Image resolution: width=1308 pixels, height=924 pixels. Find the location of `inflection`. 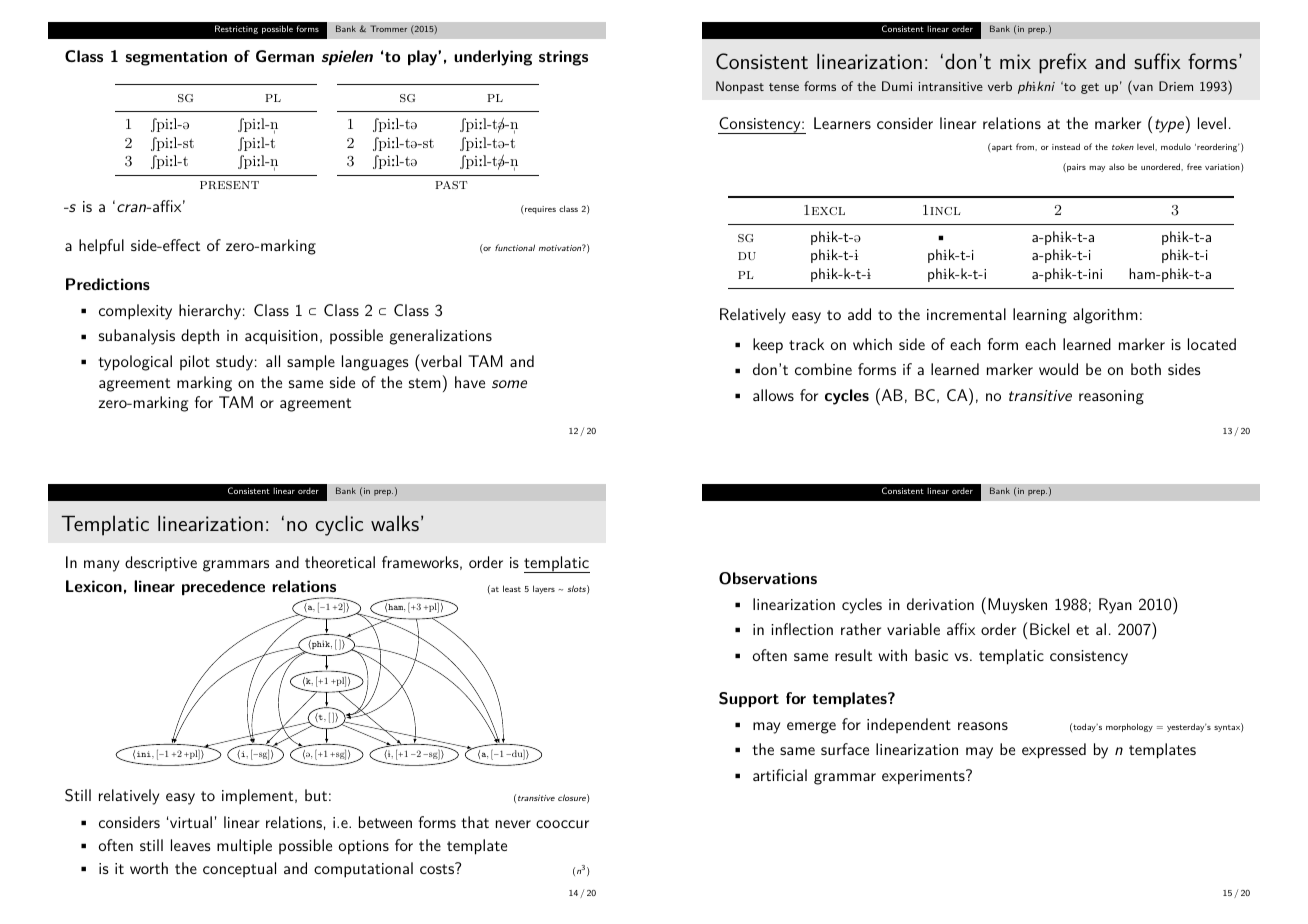

inflection is located at coordinates (802, 629).
